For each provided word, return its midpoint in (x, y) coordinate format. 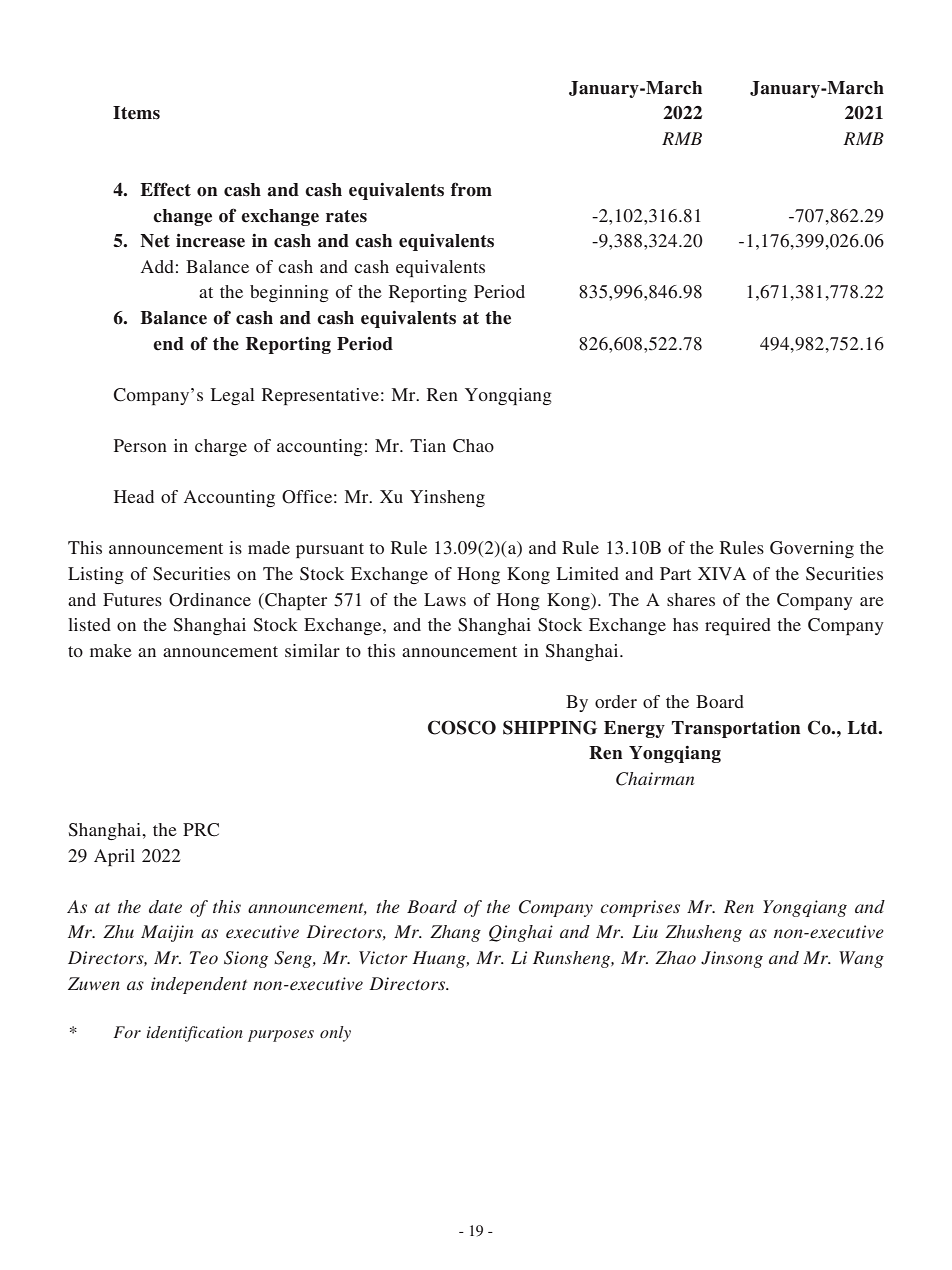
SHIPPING (550, 727)
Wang (861, 959)
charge (221, 447)
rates (346, 216)
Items (136, 113)
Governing (812, 549)
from (471, 189)
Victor (383, 957)
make (111, 650)
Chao (473, 446)
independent (199, 985)
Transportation (736, 729)
